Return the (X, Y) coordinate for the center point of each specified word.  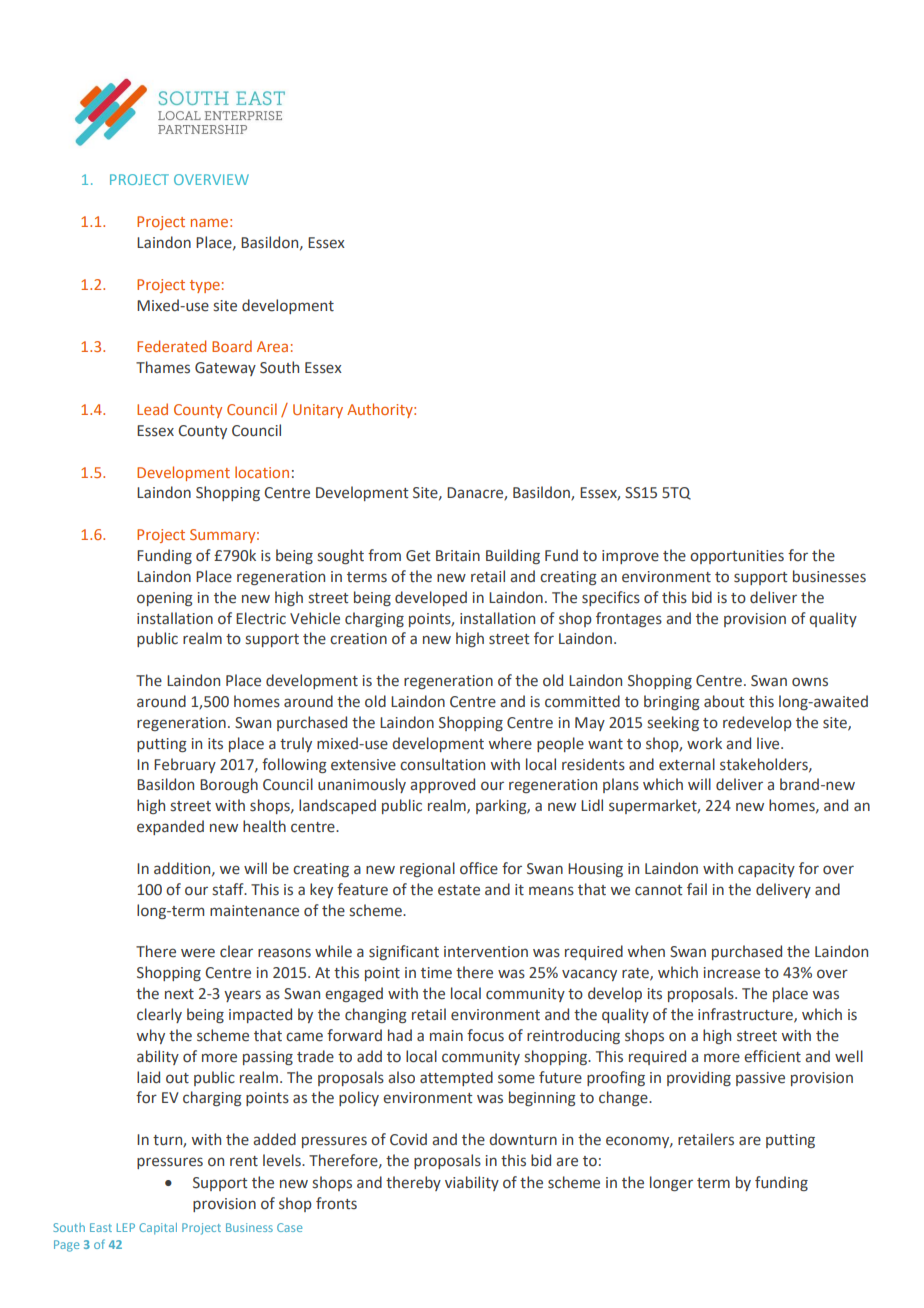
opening (165, 599)
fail (697, 889)
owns (810, 682)
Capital (158, 1229)
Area (272, 346)
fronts (336, 1203)
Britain (458, 556)
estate (459, 890)
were (198, 953)
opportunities (737, 557)
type (205, 286)
